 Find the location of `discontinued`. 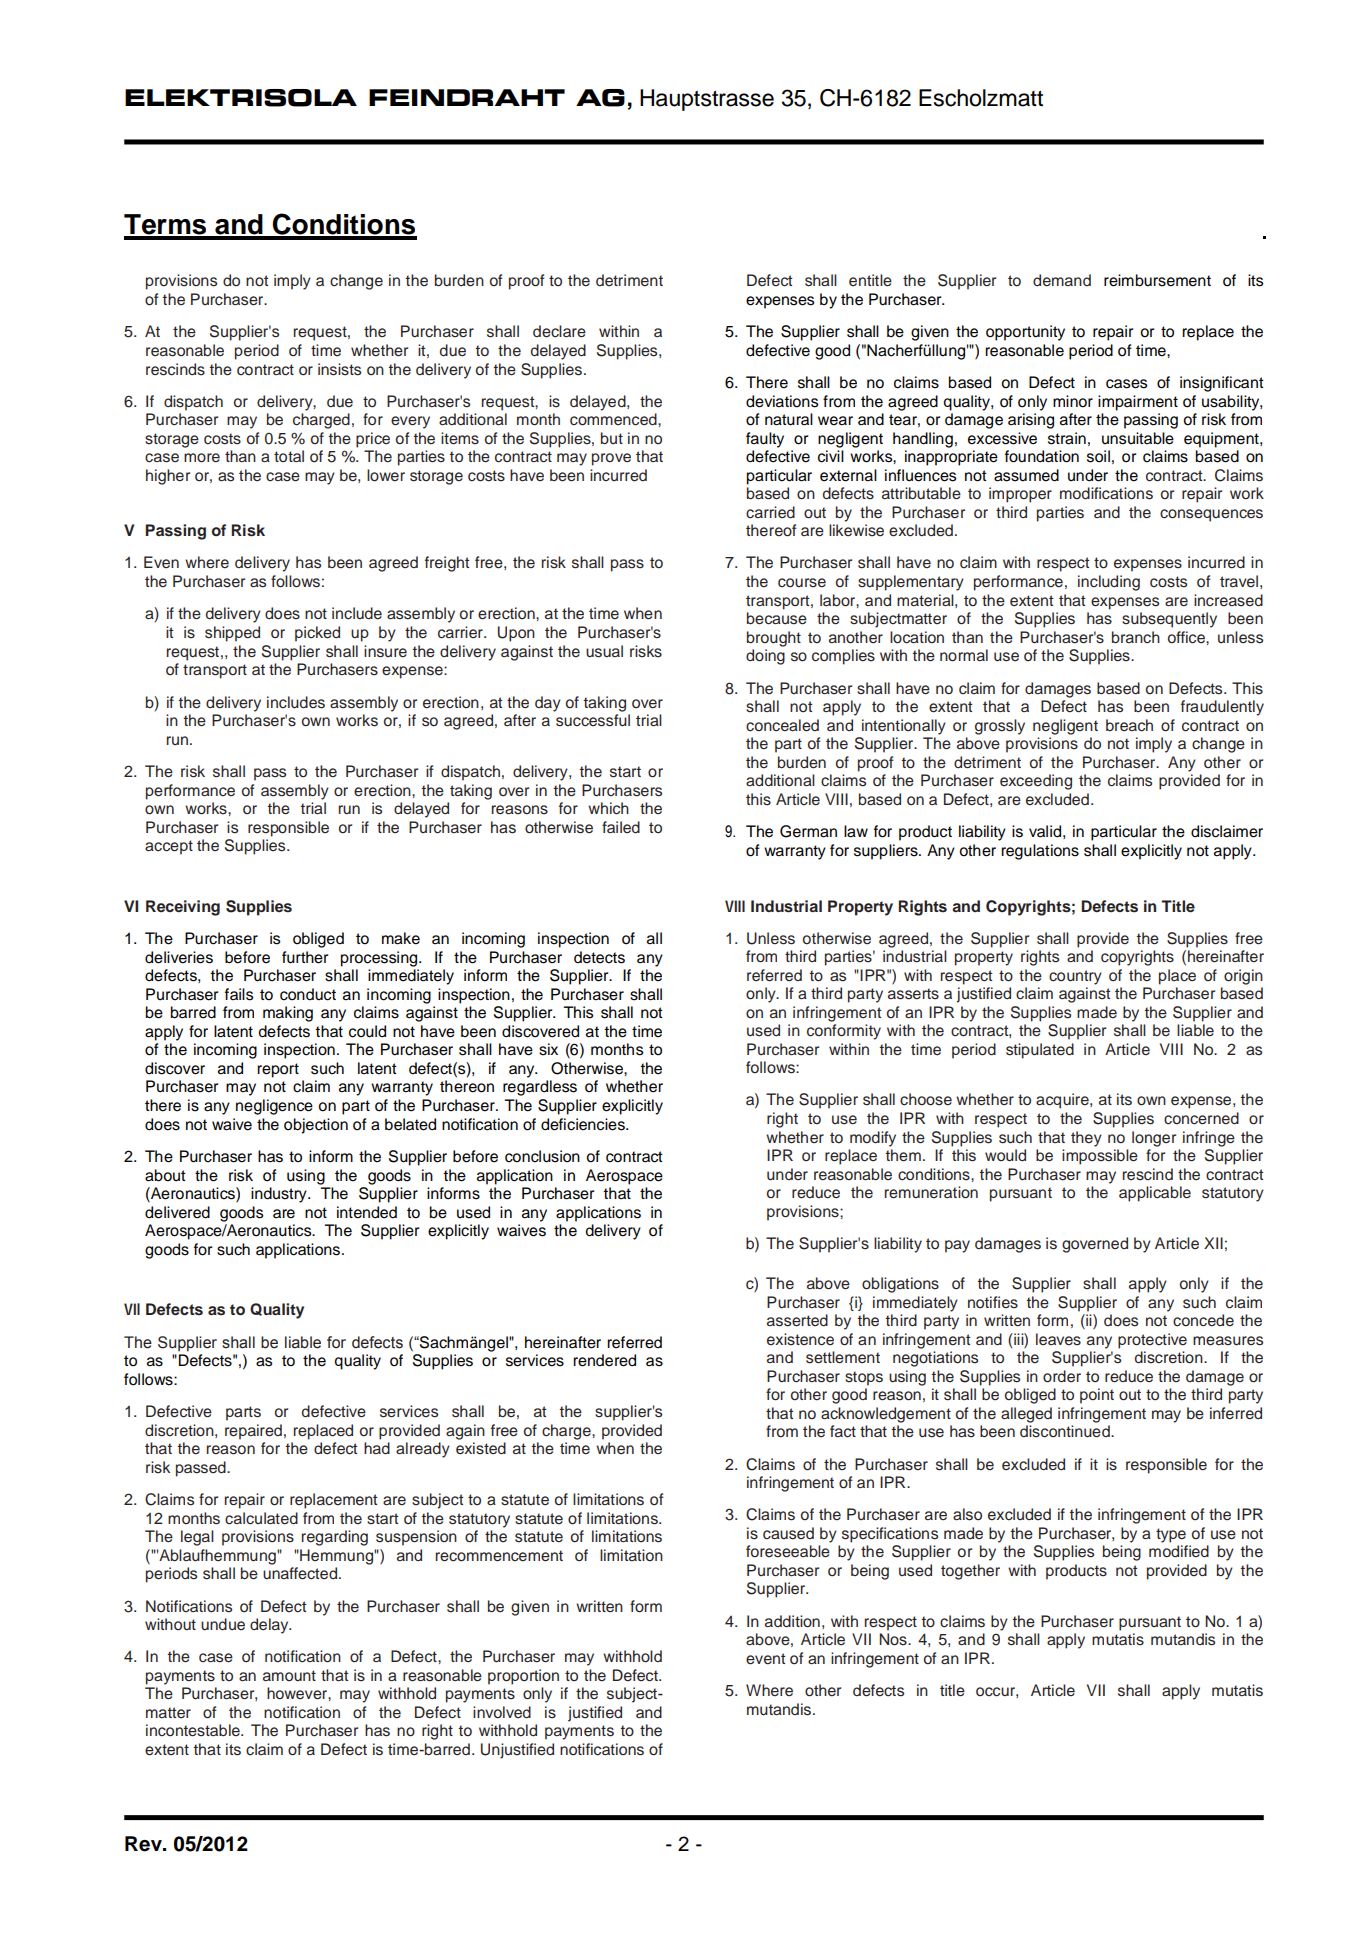

discontinued is located at coordinates (1066, 1431).
